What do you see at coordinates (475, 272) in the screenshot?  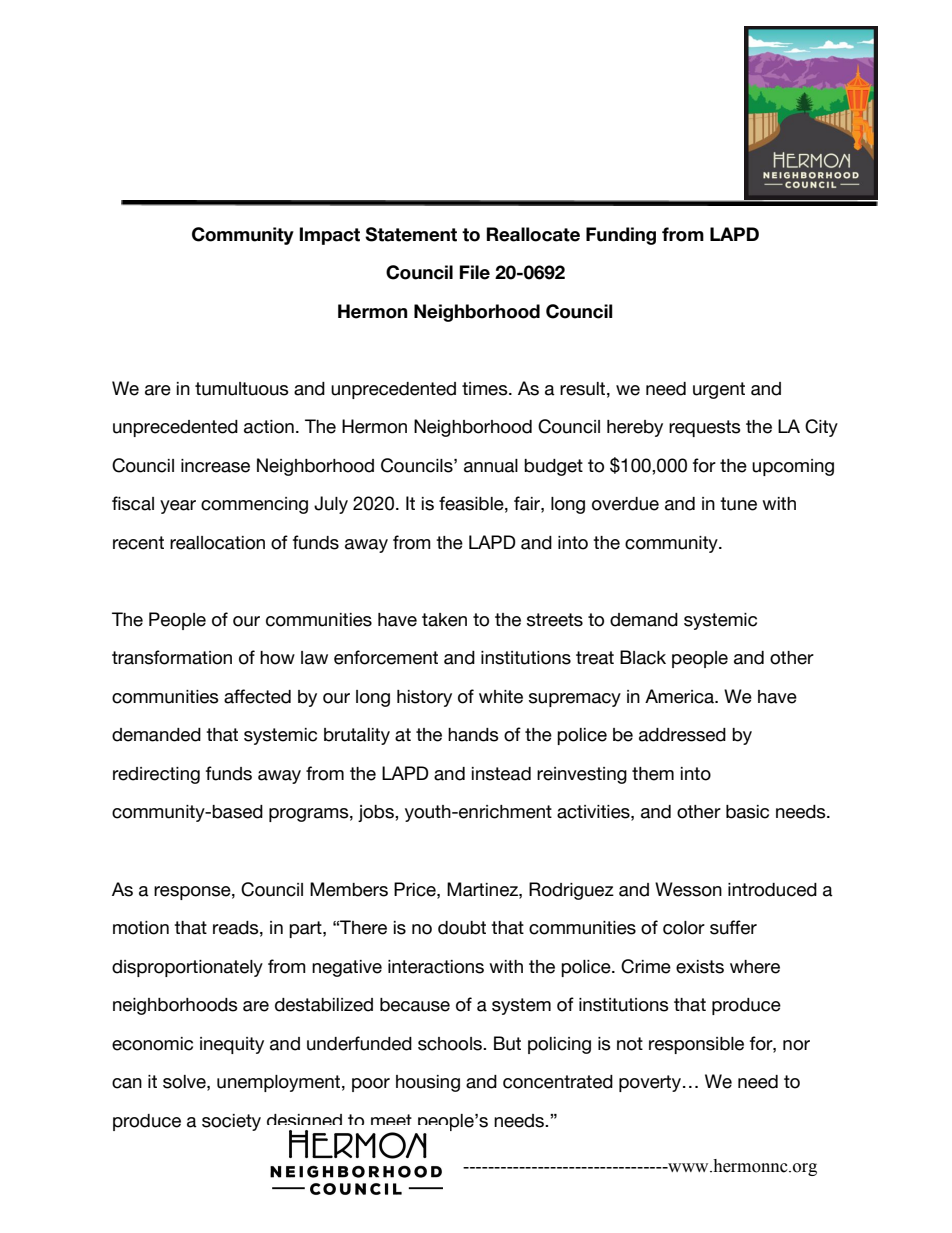 I see `File` at bounding box center [475, 272].
